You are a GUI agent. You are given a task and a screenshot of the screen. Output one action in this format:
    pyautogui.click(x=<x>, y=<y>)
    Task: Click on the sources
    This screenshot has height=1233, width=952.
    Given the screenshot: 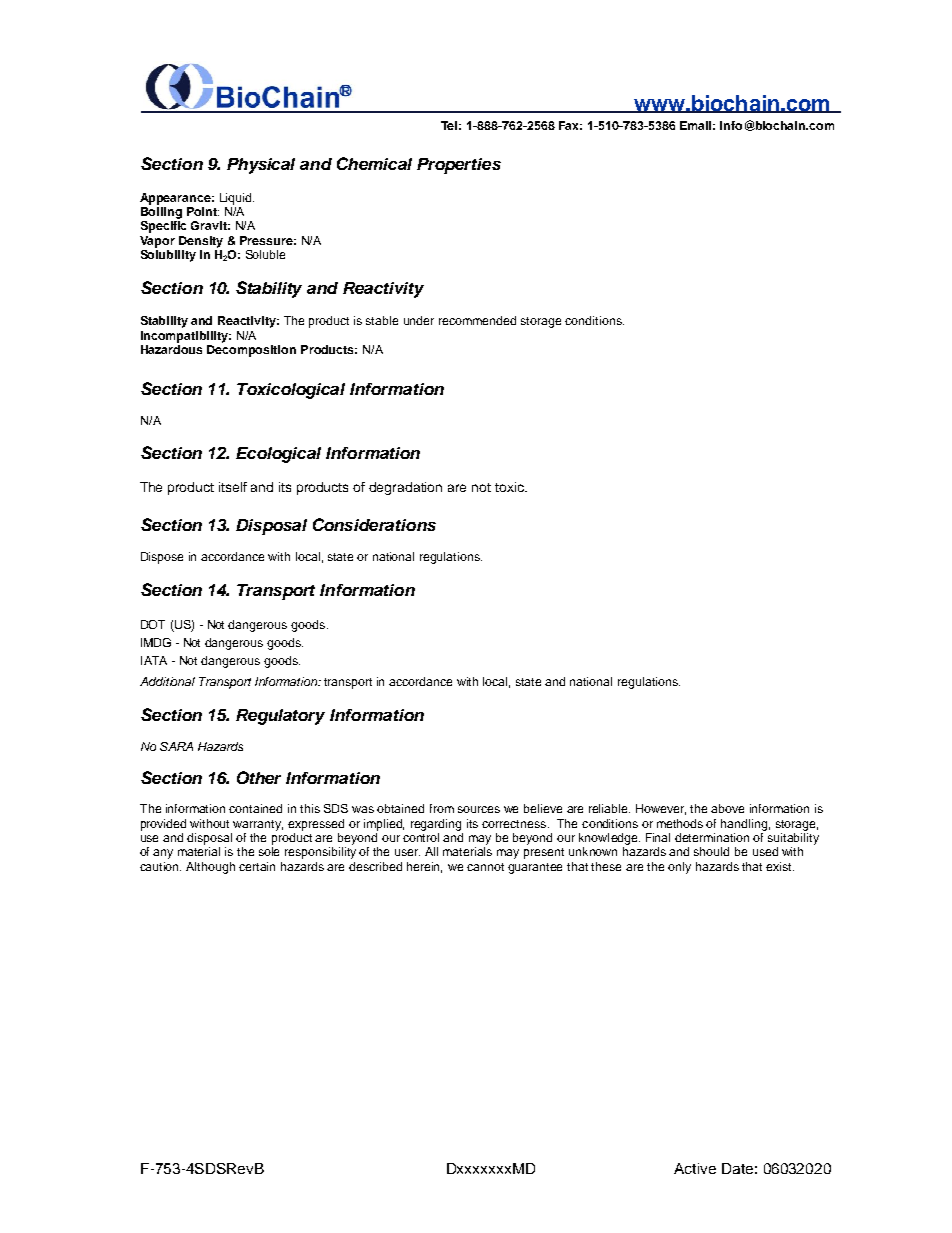 What is the action you would take?
    pyautogui.click(x=479, y=809)
